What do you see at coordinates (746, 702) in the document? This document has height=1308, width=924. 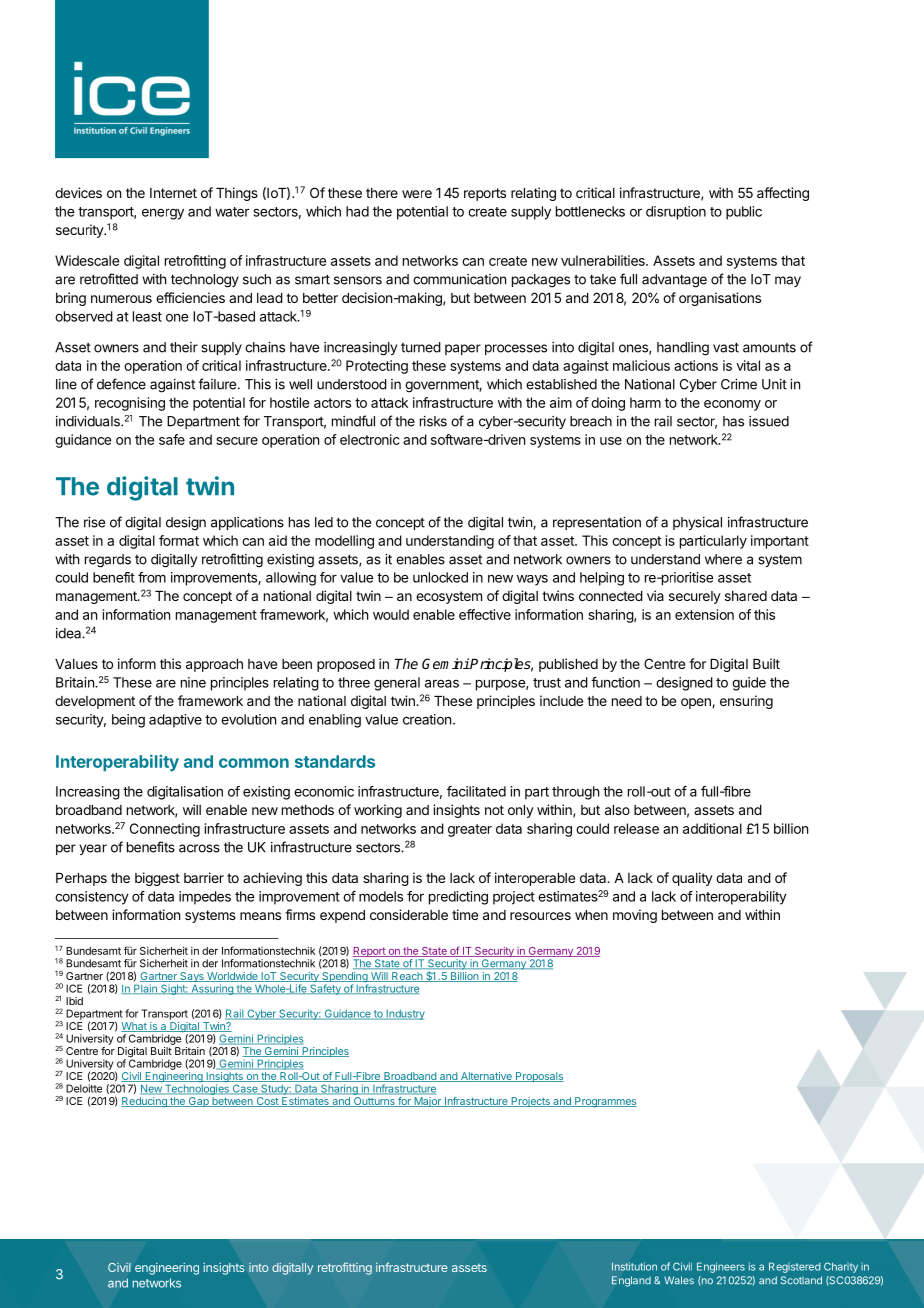 I see `ensuring` at bounding box center [746, 702].
